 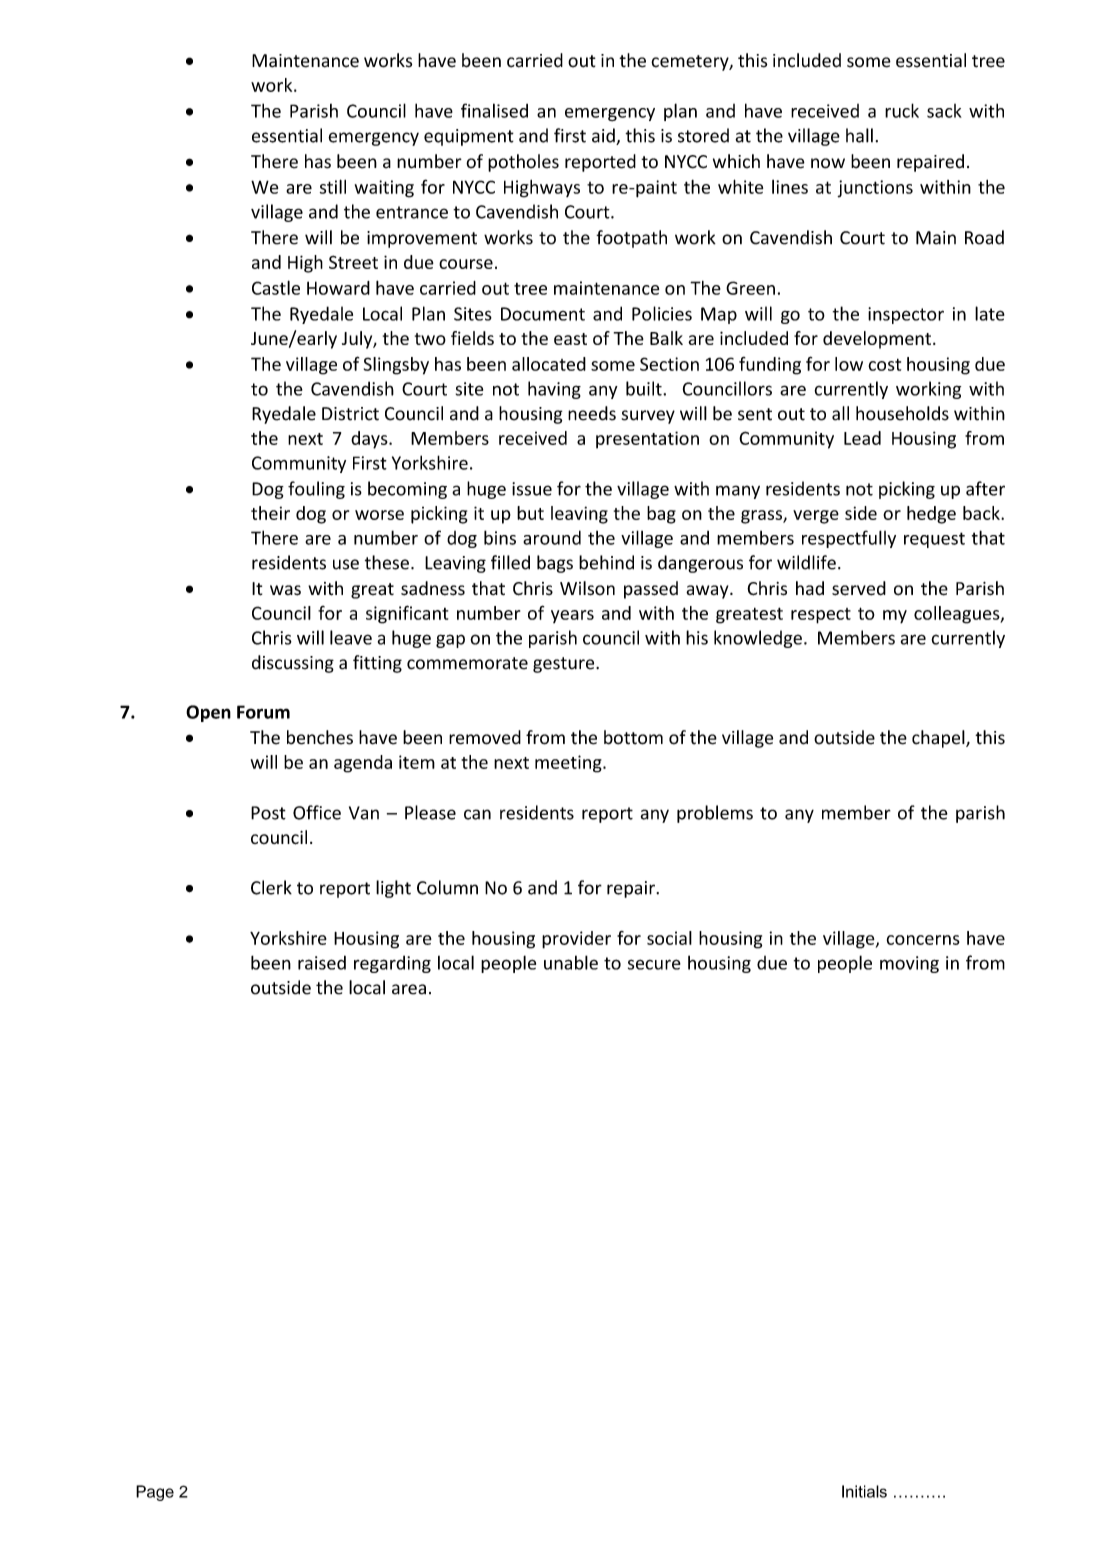 I want to click on meeting, so click(x=569, y=764).
